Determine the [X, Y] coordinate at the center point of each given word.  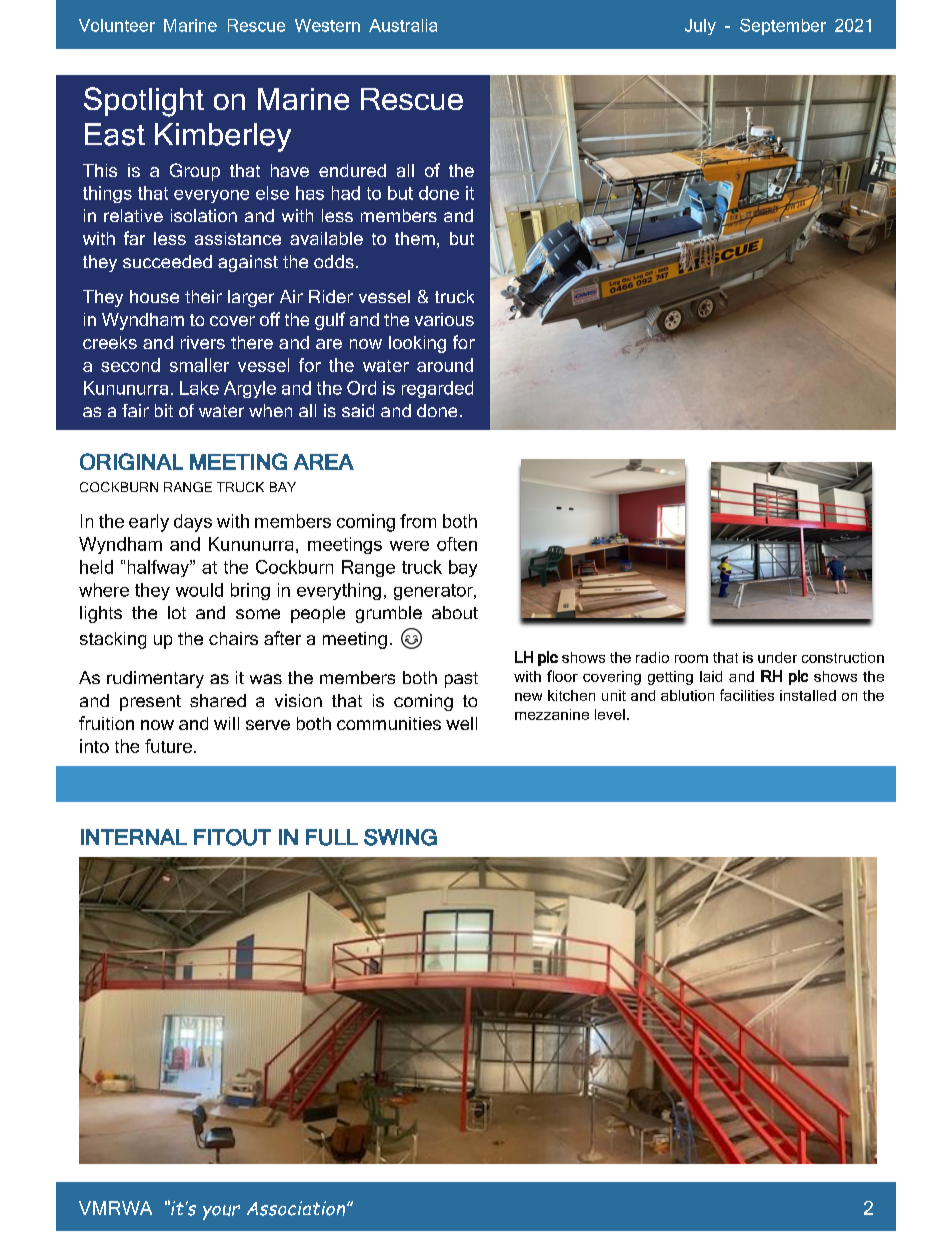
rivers [203, 342]
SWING [400, 837]
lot [177, 612]
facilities [747, 695]
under [777, 657]
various [444, 319]
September [783, 27]
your [221, 1212]
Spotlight [144, 102]
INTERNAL [134, 837]
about [455, 612]
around [445, 365]
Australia [403, 25]
